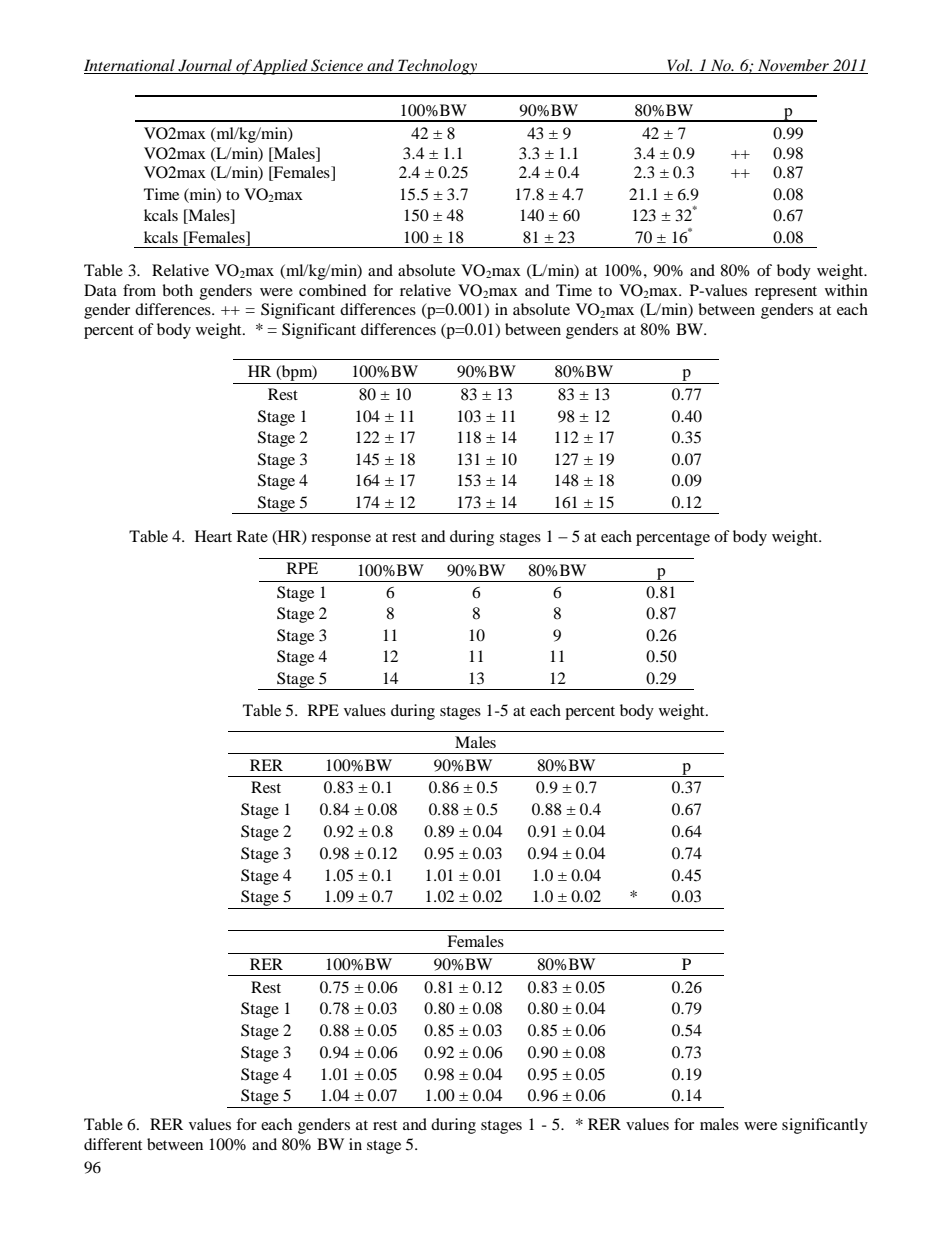  What do you see at coordinates (113, 1144) in the screenshot?
I see `different` at bounding box center [113, 1144].
